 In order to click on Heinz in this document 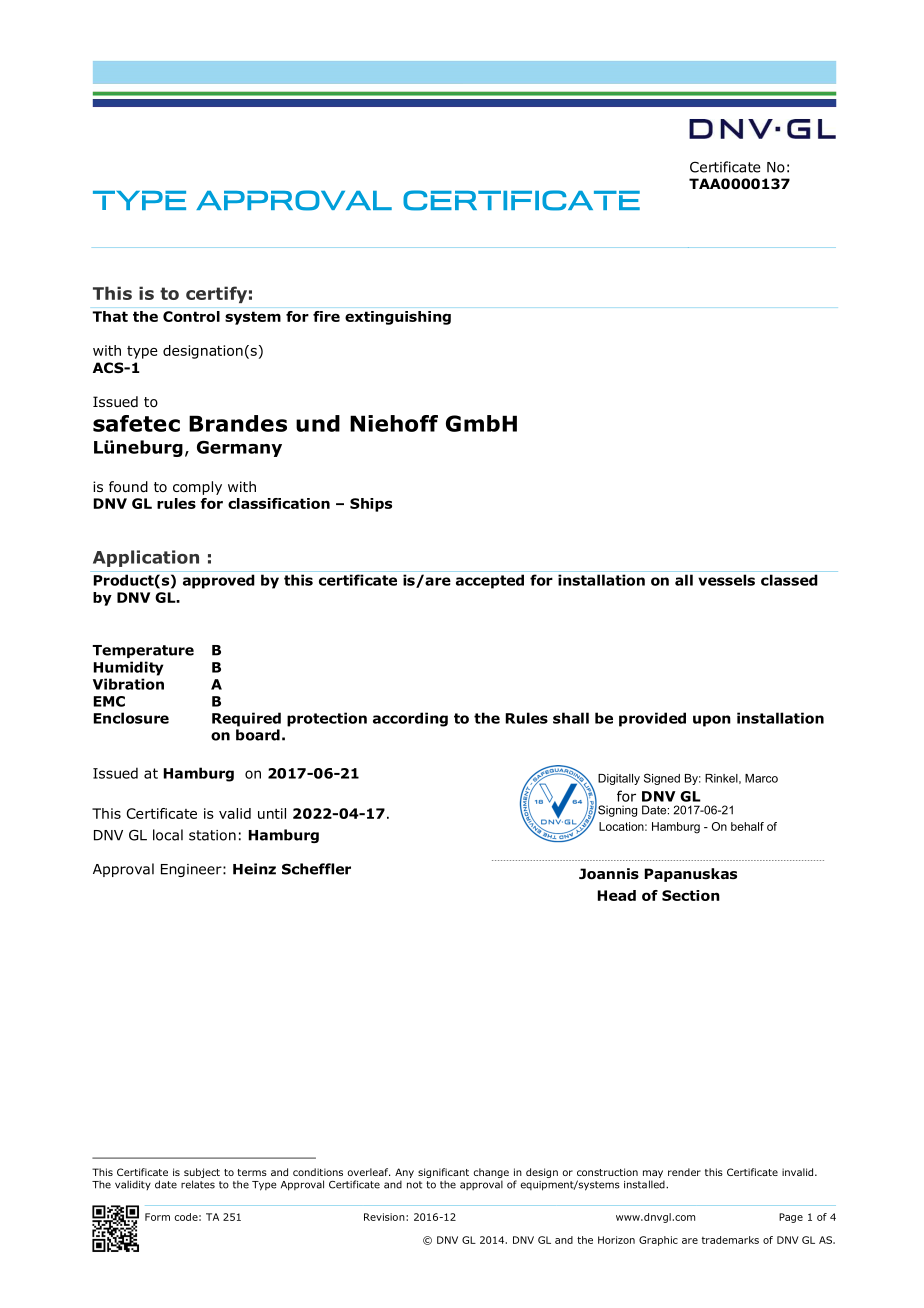, I will do `click(254, 869)`.
